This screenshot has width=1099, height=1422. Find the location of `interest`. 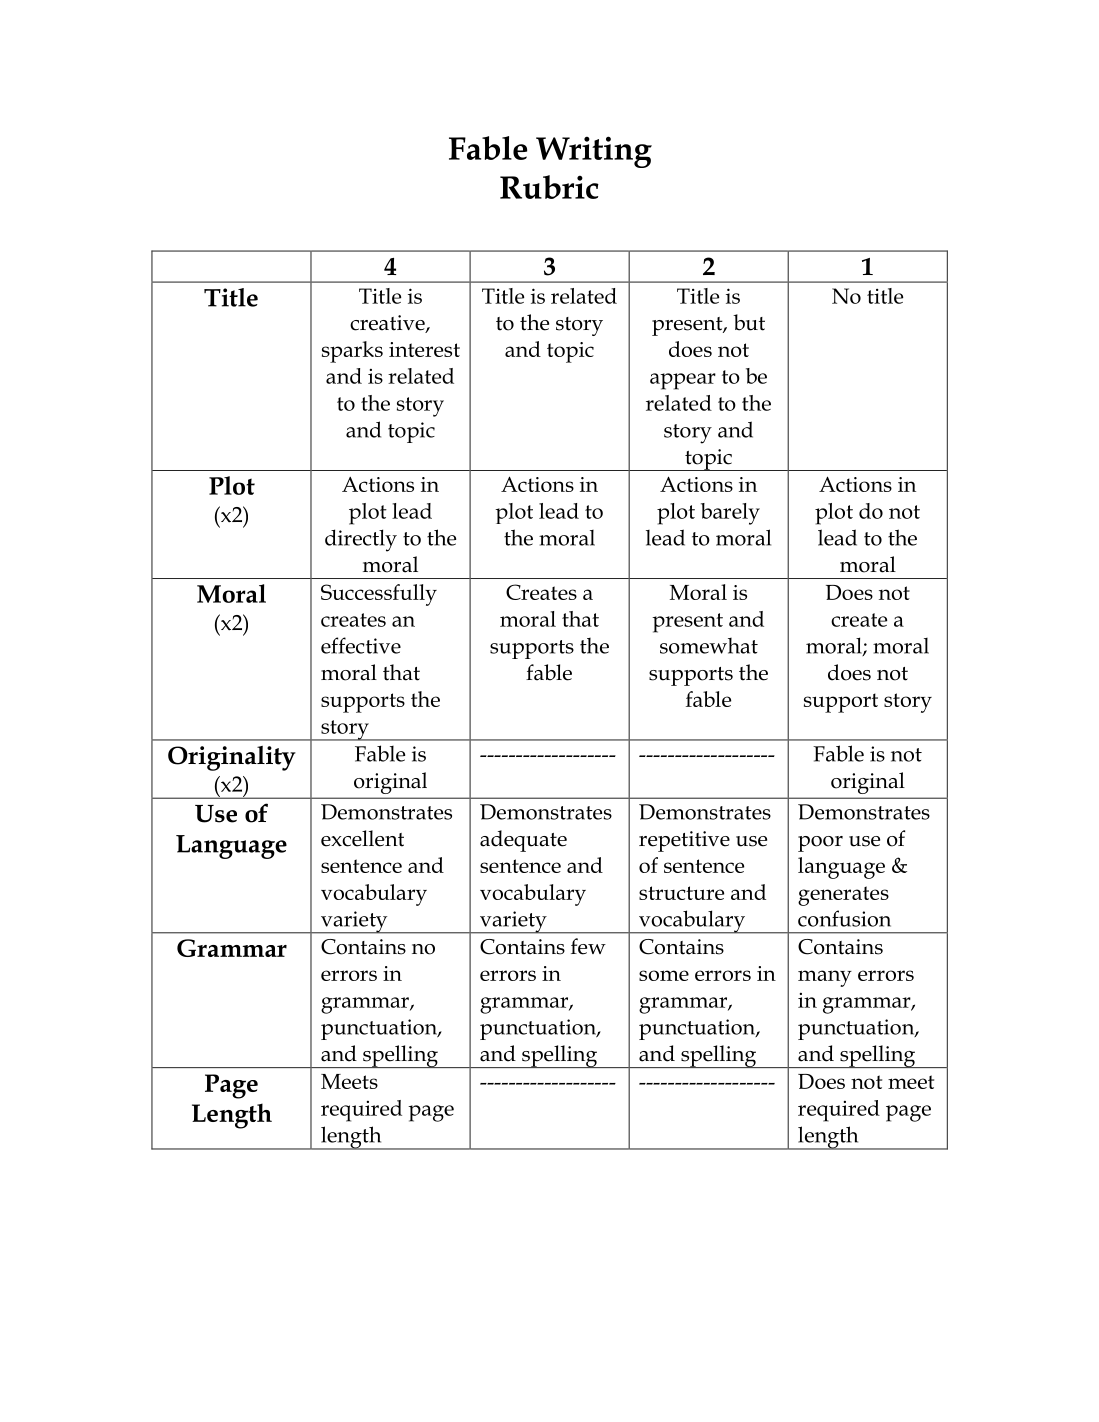

interest is located at coordinates (424, 349).
